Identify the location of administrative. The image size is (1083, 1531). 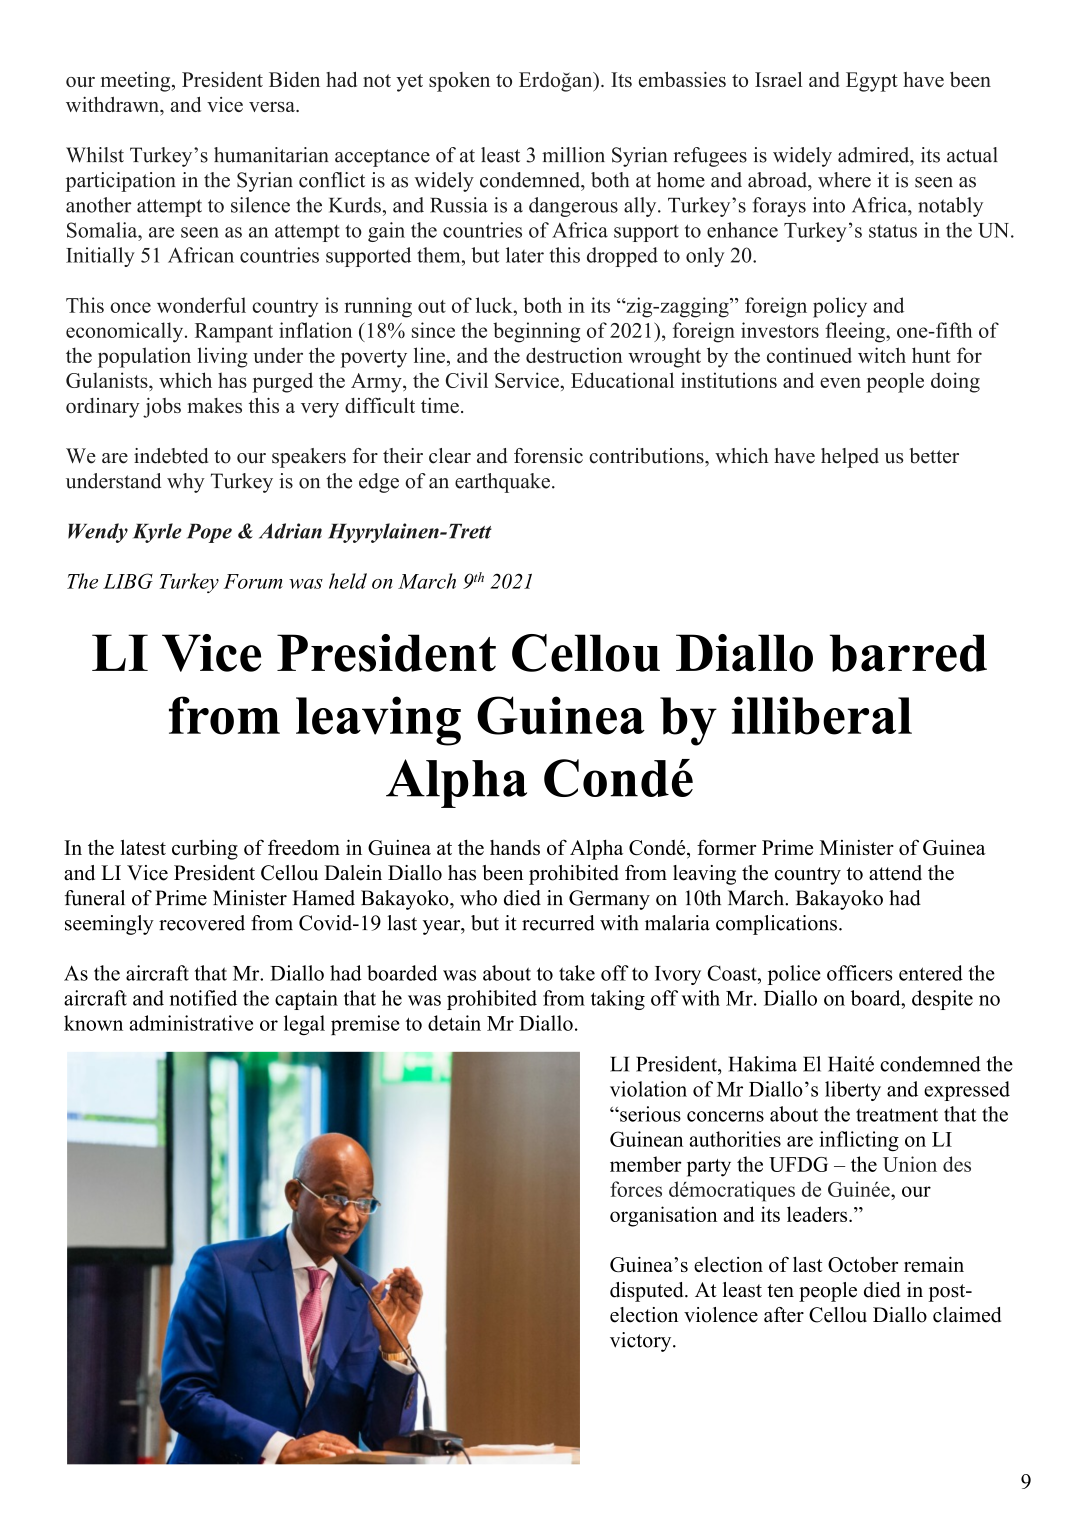
(191, 1023).
